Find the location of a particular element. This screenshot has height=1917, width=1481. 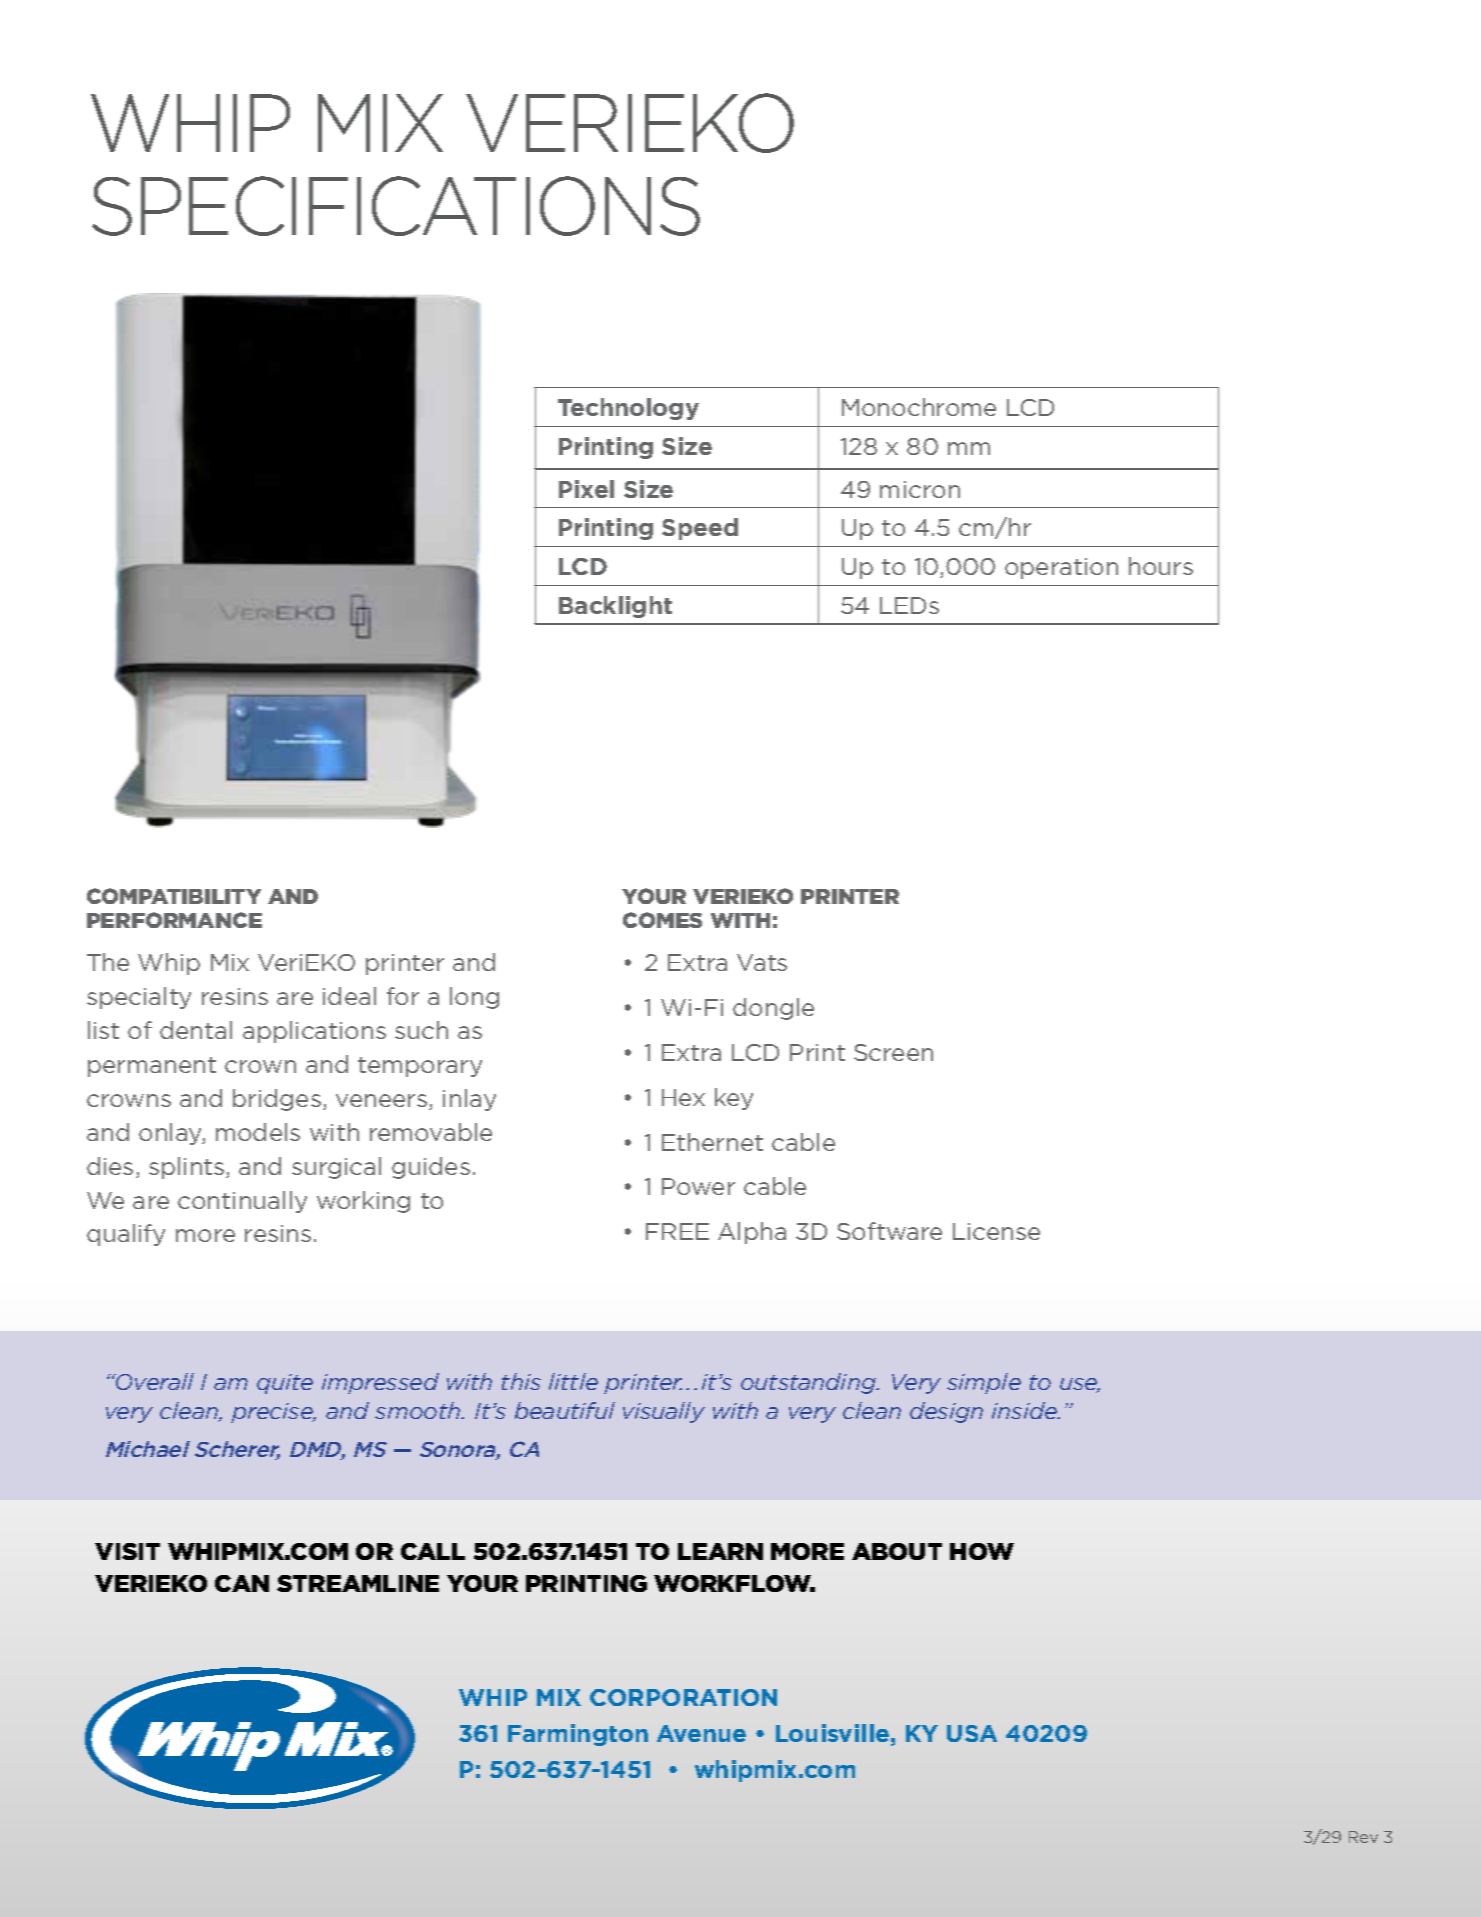

Screen is located at coordinates (893, 1052).
